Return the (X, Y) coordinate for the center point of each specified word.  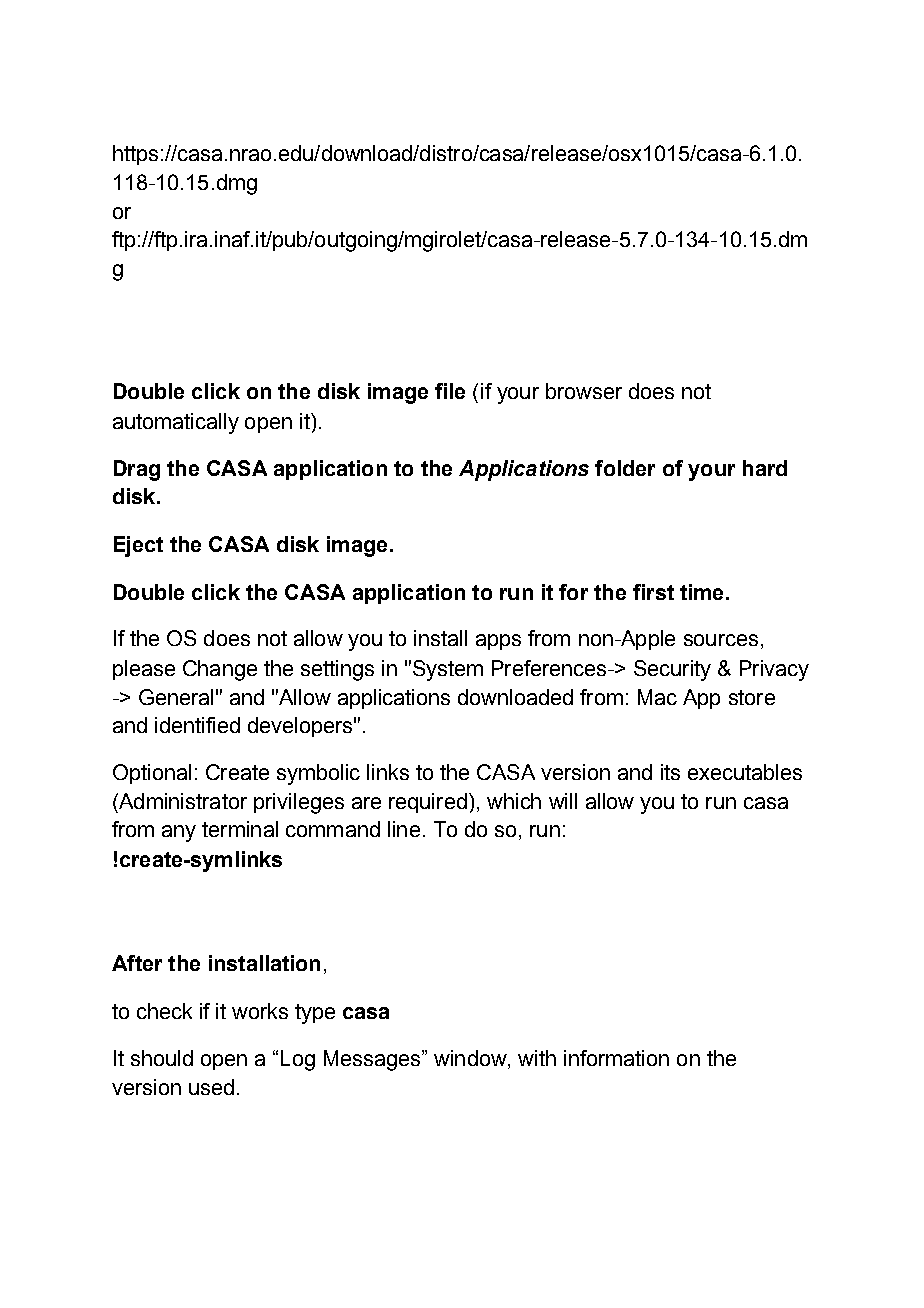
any (179, 833)
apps (498, 642)
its (670, 772)
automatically (176, 423)
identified (197, 725)
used (211, 1087)
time (701, 592)
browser (584, 391)
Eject (138, 546)
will (563, 801)
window (471, 1058)
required (428, 803)
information (616, 1058)
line (404, 829)
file (450, 391)
